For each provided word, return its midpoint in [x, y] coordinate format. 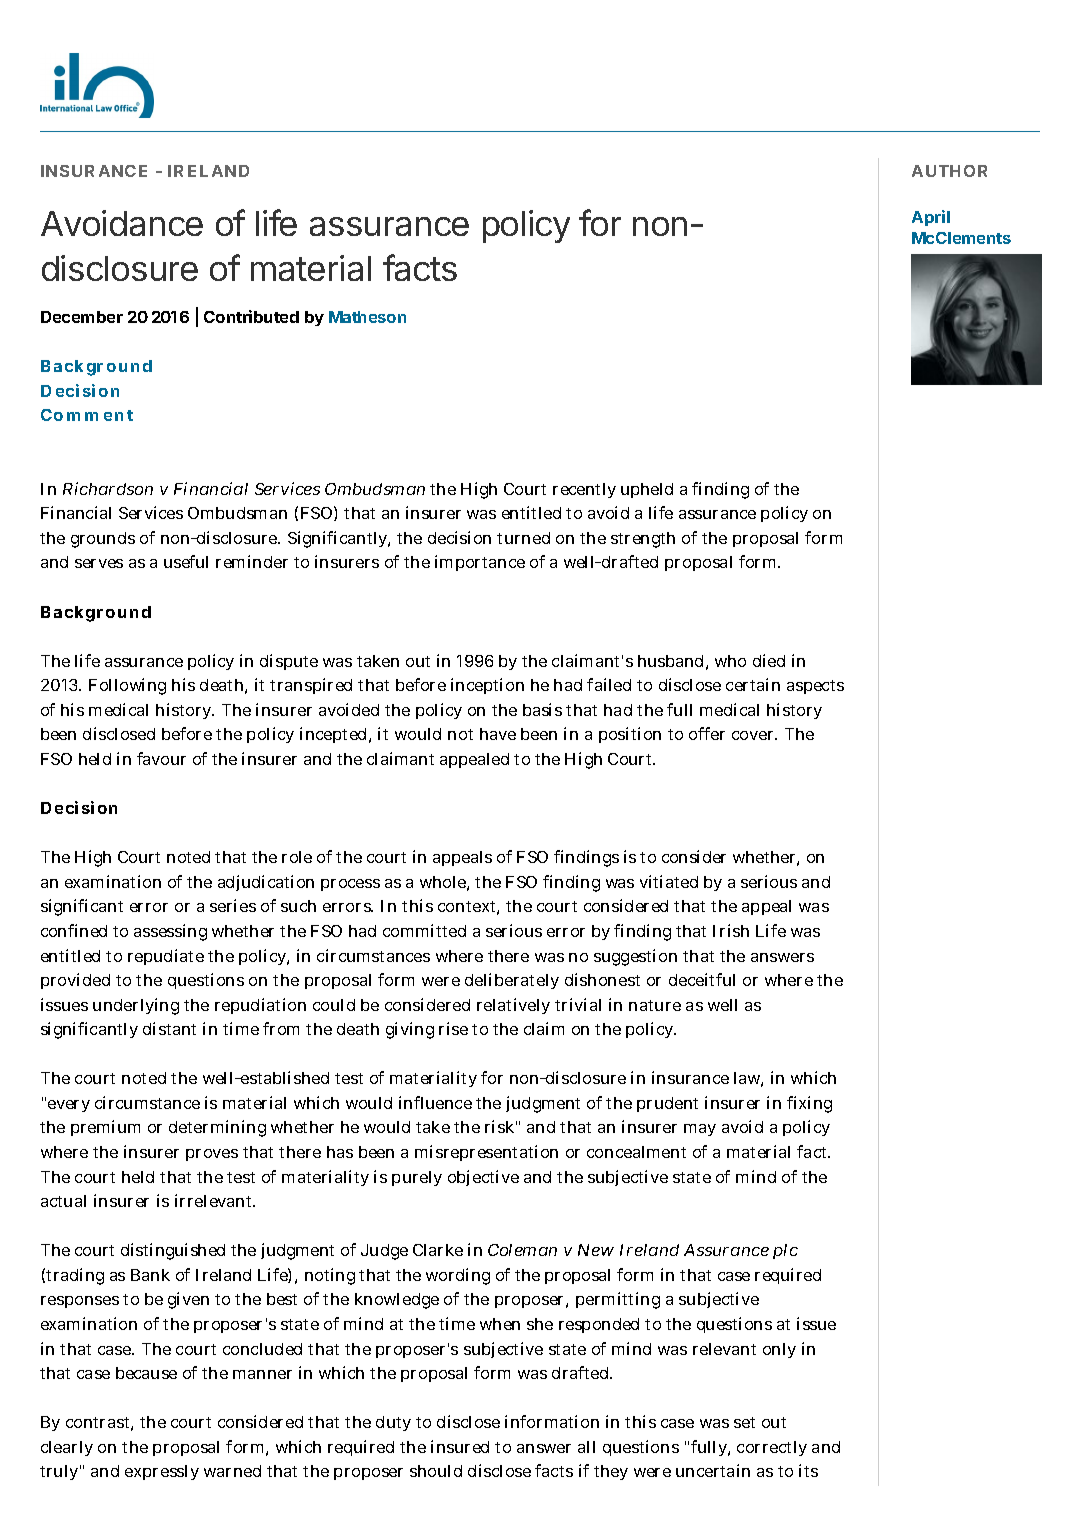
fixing [809, 1104]
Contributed [251, 316]
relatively [513, 1006]
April [931, 218]
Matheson [367, 317]
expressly [162, 1472]
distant [169, 1028]
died [769, 660]
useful [186, 561]
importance [480, 563]
